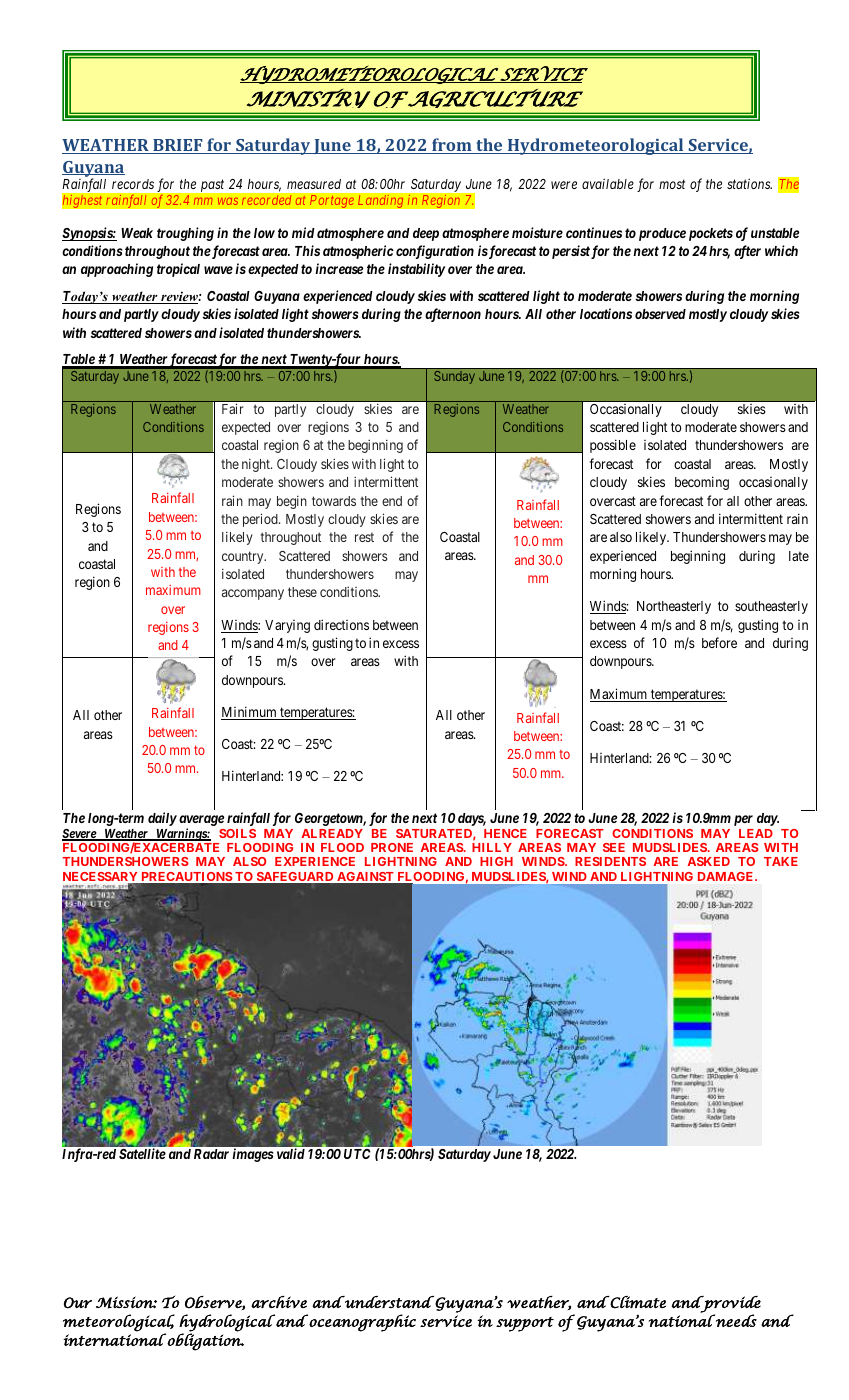 This screenshot has width=849, height=1400. I want to click on stations, so click(749, 183).
